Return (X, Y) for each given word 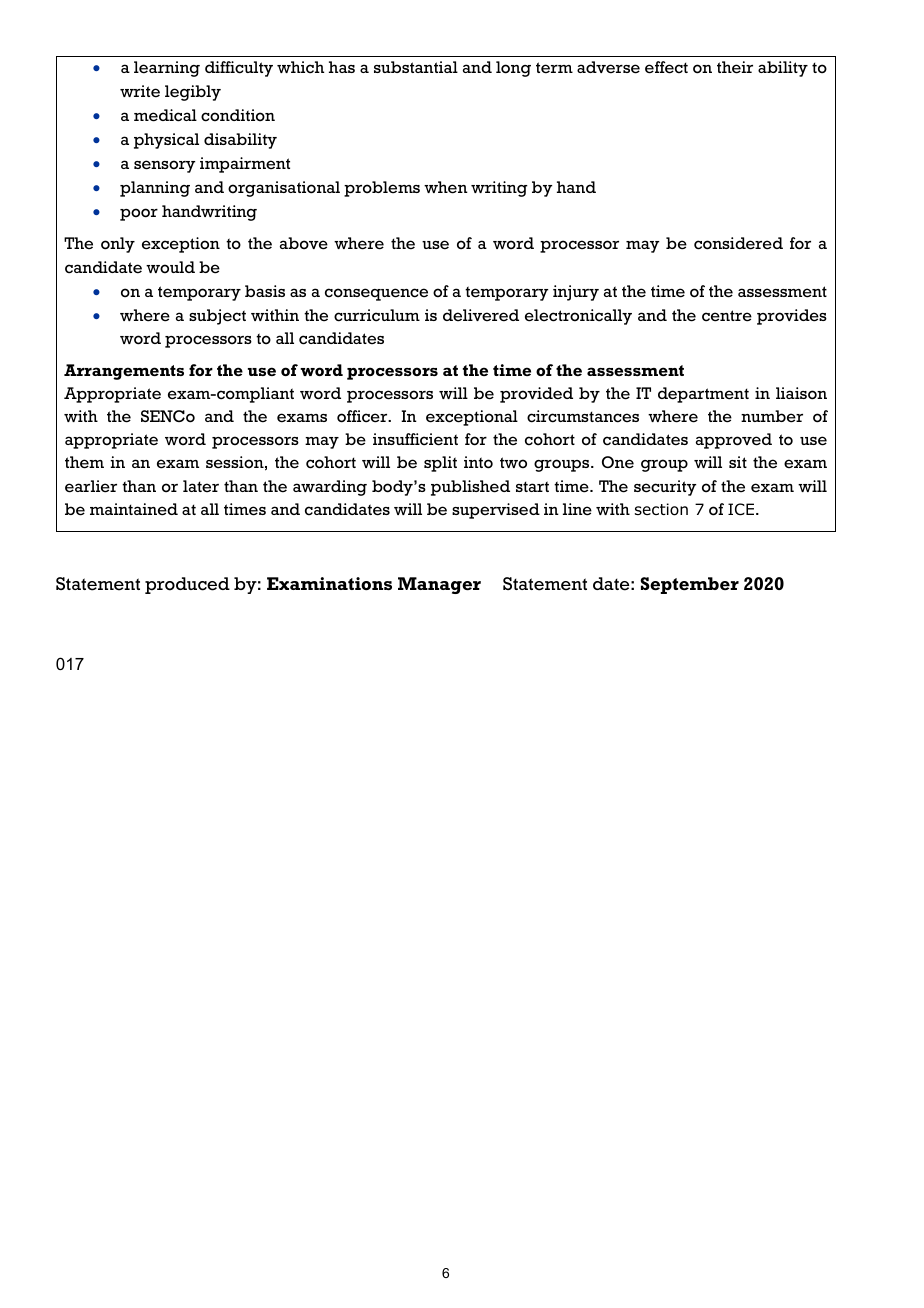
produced (187, 585)
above (304, 243)
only (118, 245)
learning (167, 69)
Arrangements (124, 372)
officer (363, 416)
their (735, 67)
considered (738, 243)
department (703, 395)
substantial (416, 67)
